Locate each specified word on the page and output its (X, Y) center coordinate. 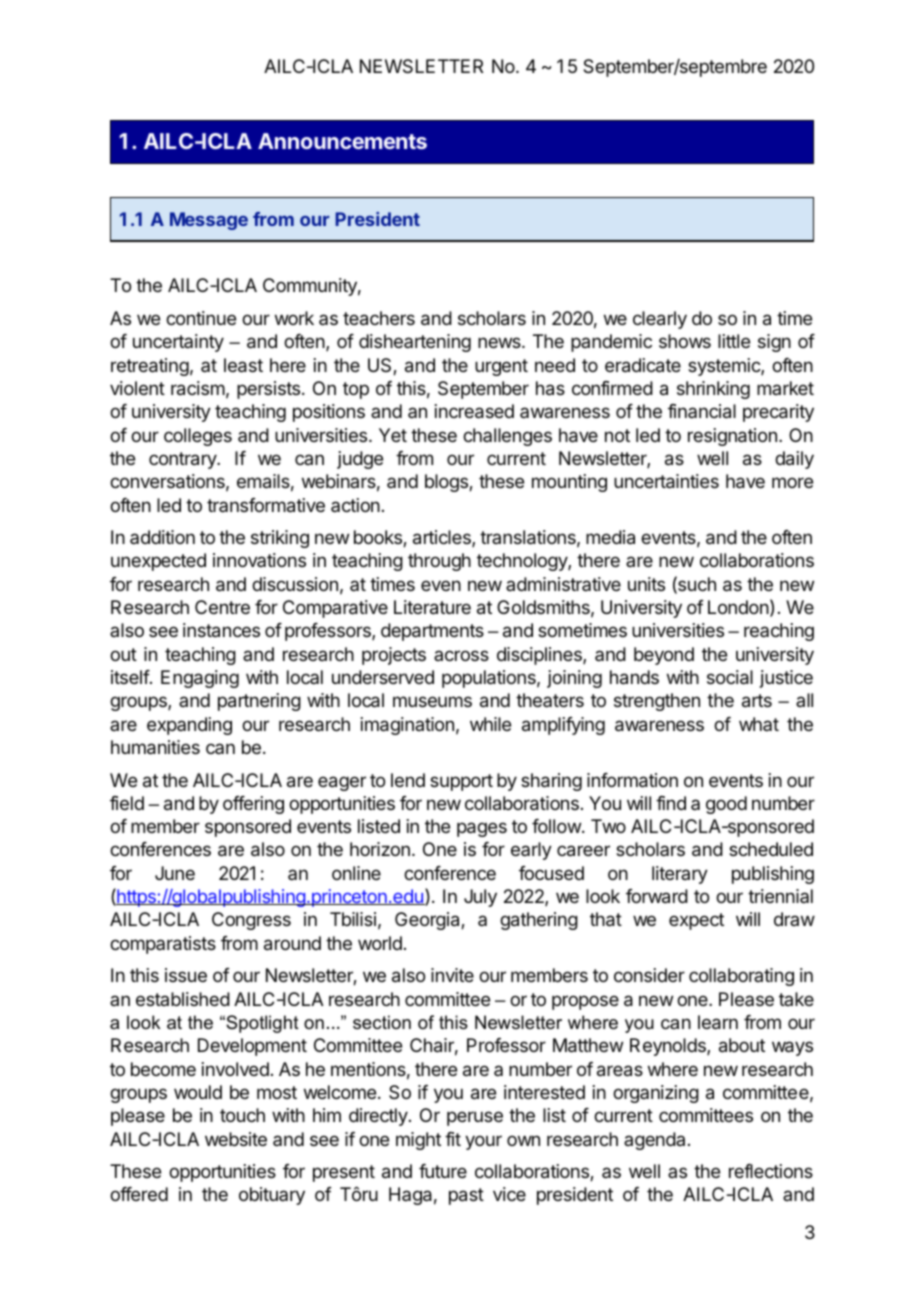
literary (680, 875)
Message (209, 221)
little (734, 341)
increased (474, 411)
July (480, 898)
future (443, 1171)
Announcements (342, 141)
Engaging (200, 679)
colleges (198, 437)
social (730, 677)
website (236, 1139)
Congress (251, 921)
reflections (771, 1171)
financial (702, 411)
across (461, 655)
